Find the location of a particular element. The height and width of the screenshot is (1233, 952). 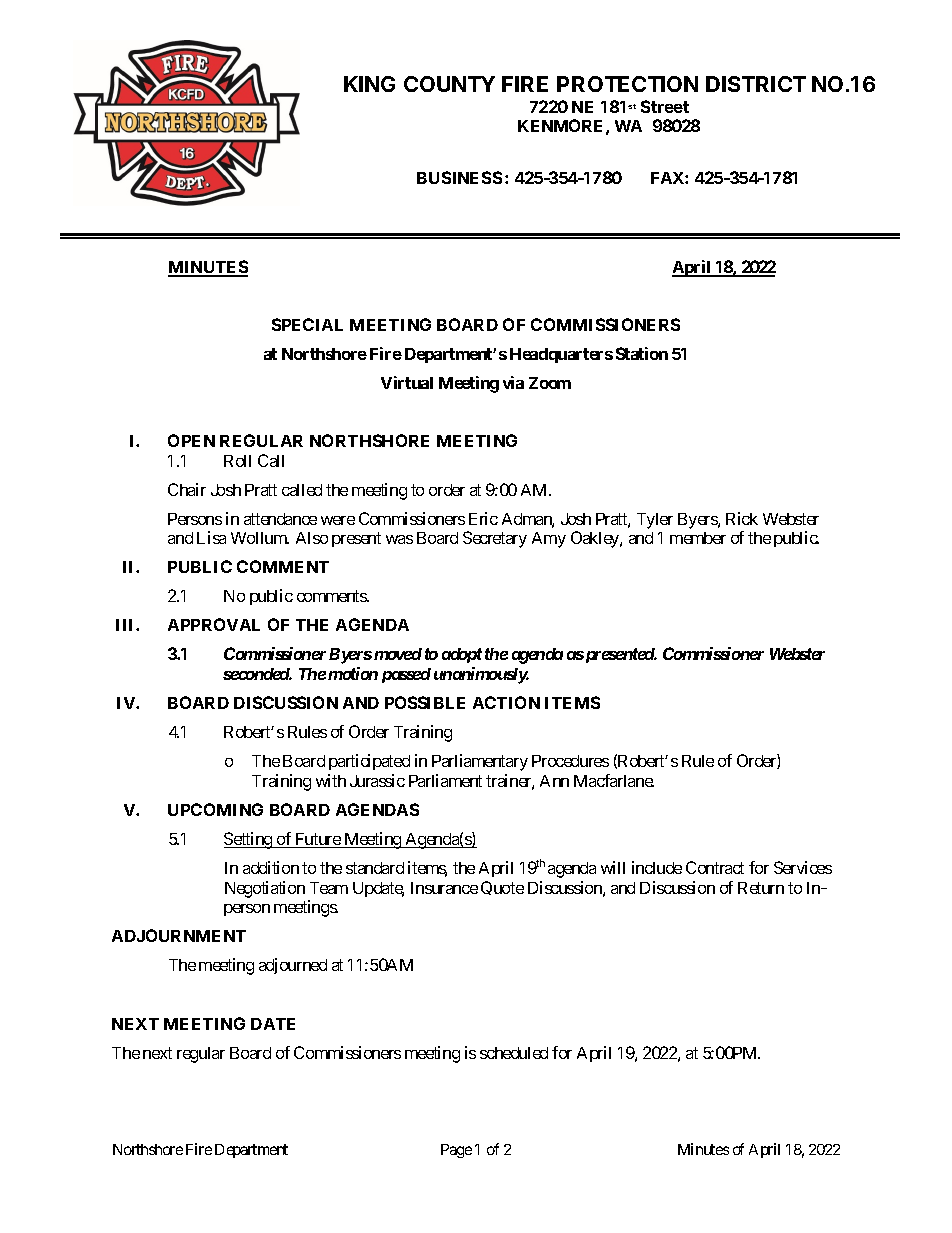

Eric is located at coordinates (483, 518).
